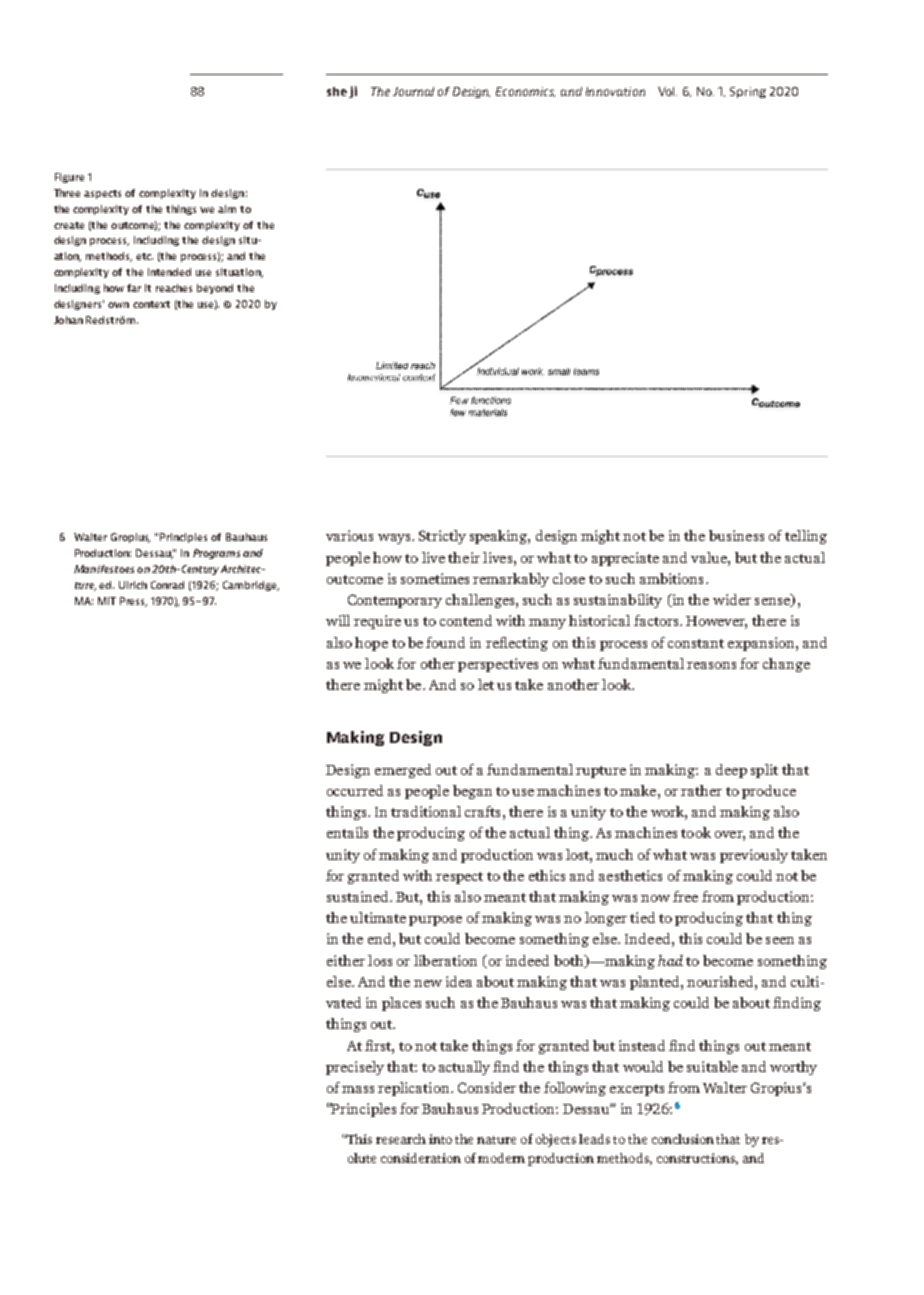  I want to click on business, so click(736, 535).
